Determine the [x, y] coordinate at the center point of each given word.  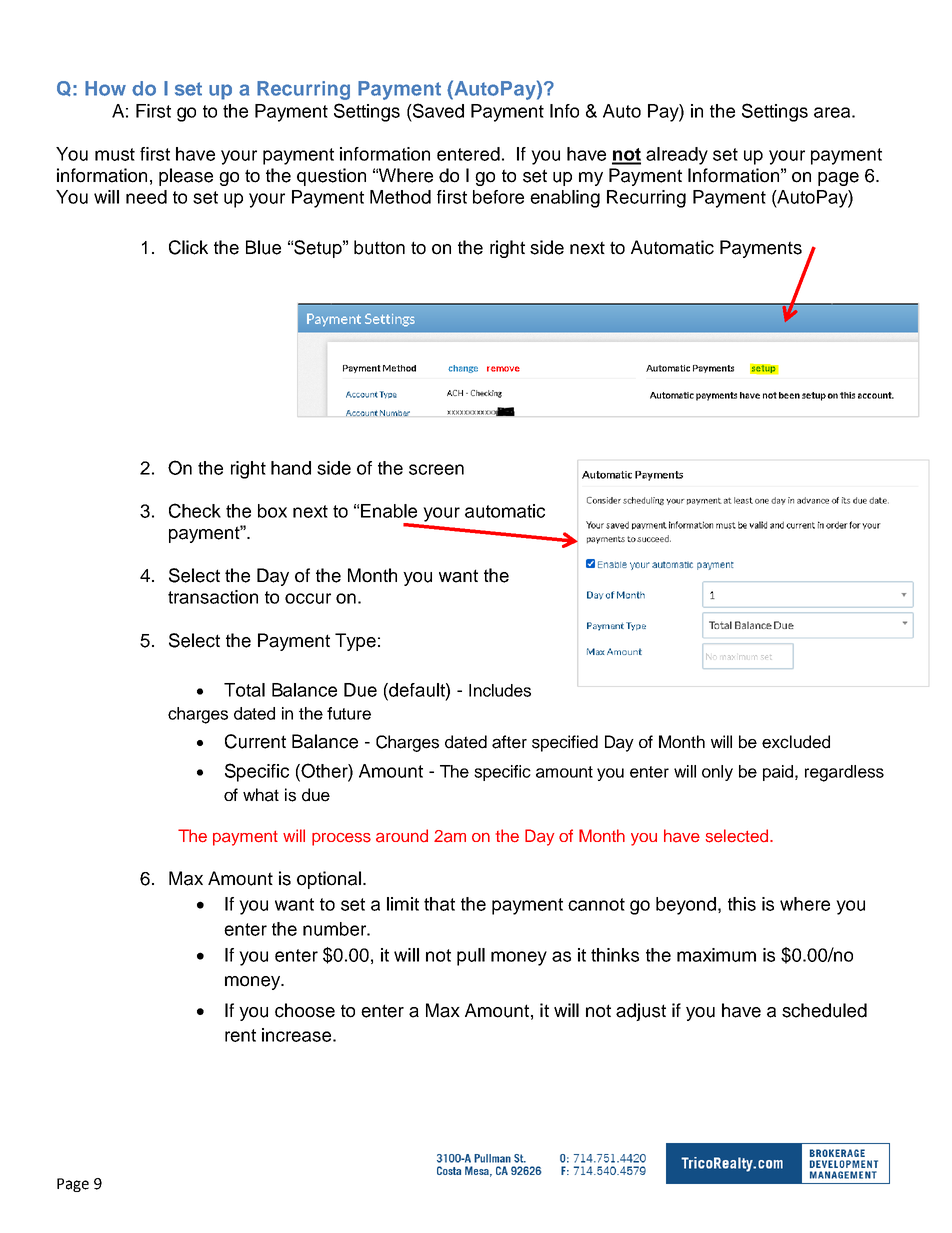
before [498, 197]
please [186, 177]
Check [195, 510]
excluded [796, 742]
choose [305, 1010]
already [677, 156]
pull [471, 957]
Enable [389, 511]
